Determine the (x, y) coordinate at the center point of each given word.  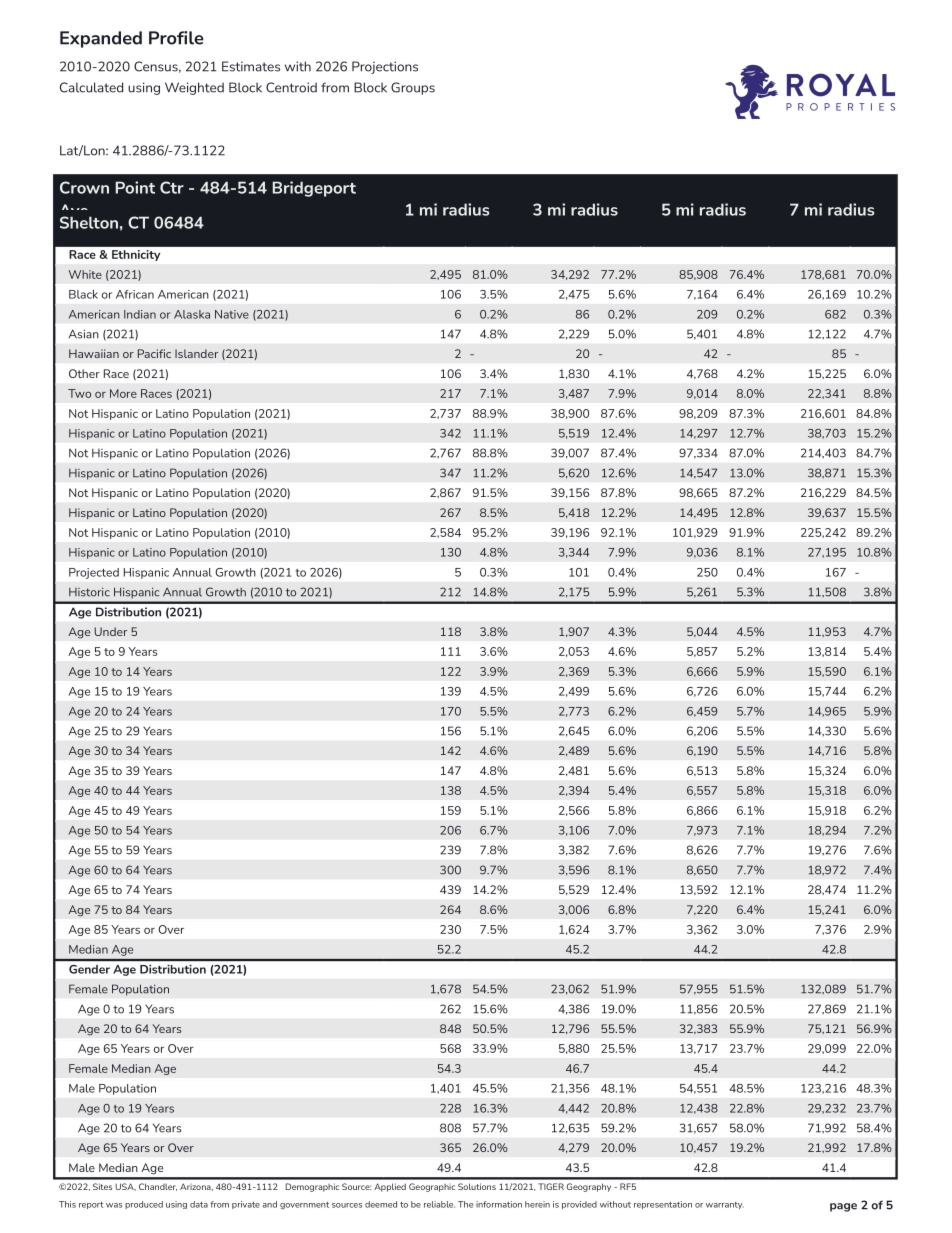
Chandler (158, 1187)
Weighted (194, 88)
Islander (196, 353)
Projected (94, 573)
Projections (385, 67)
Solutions (477, 1186)
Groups (413, 88)
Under (110, 631)
